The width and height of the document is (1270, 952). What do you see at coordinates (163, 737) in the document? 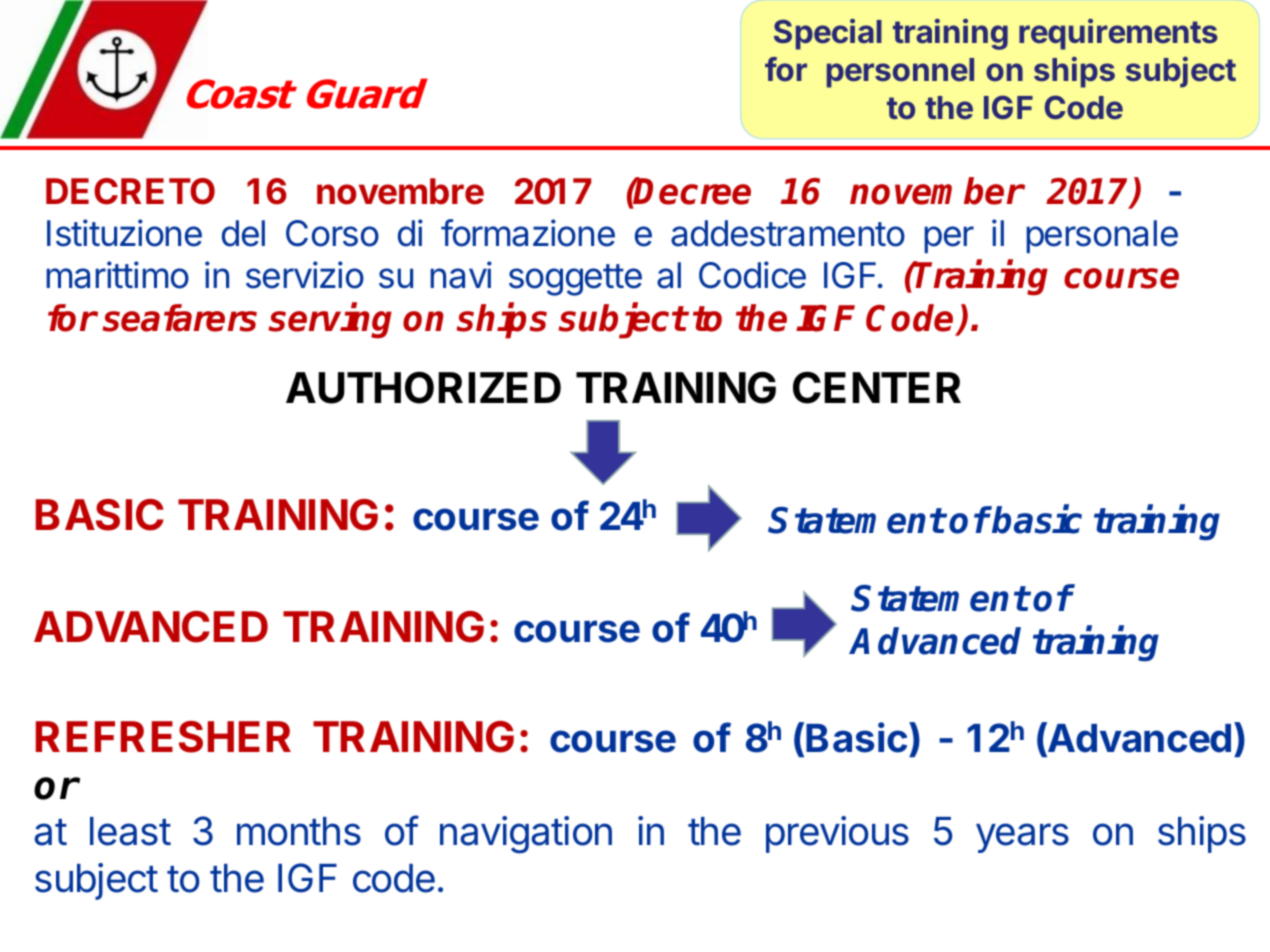
I see `REFRESHER` at bounding box center [163, 737].
